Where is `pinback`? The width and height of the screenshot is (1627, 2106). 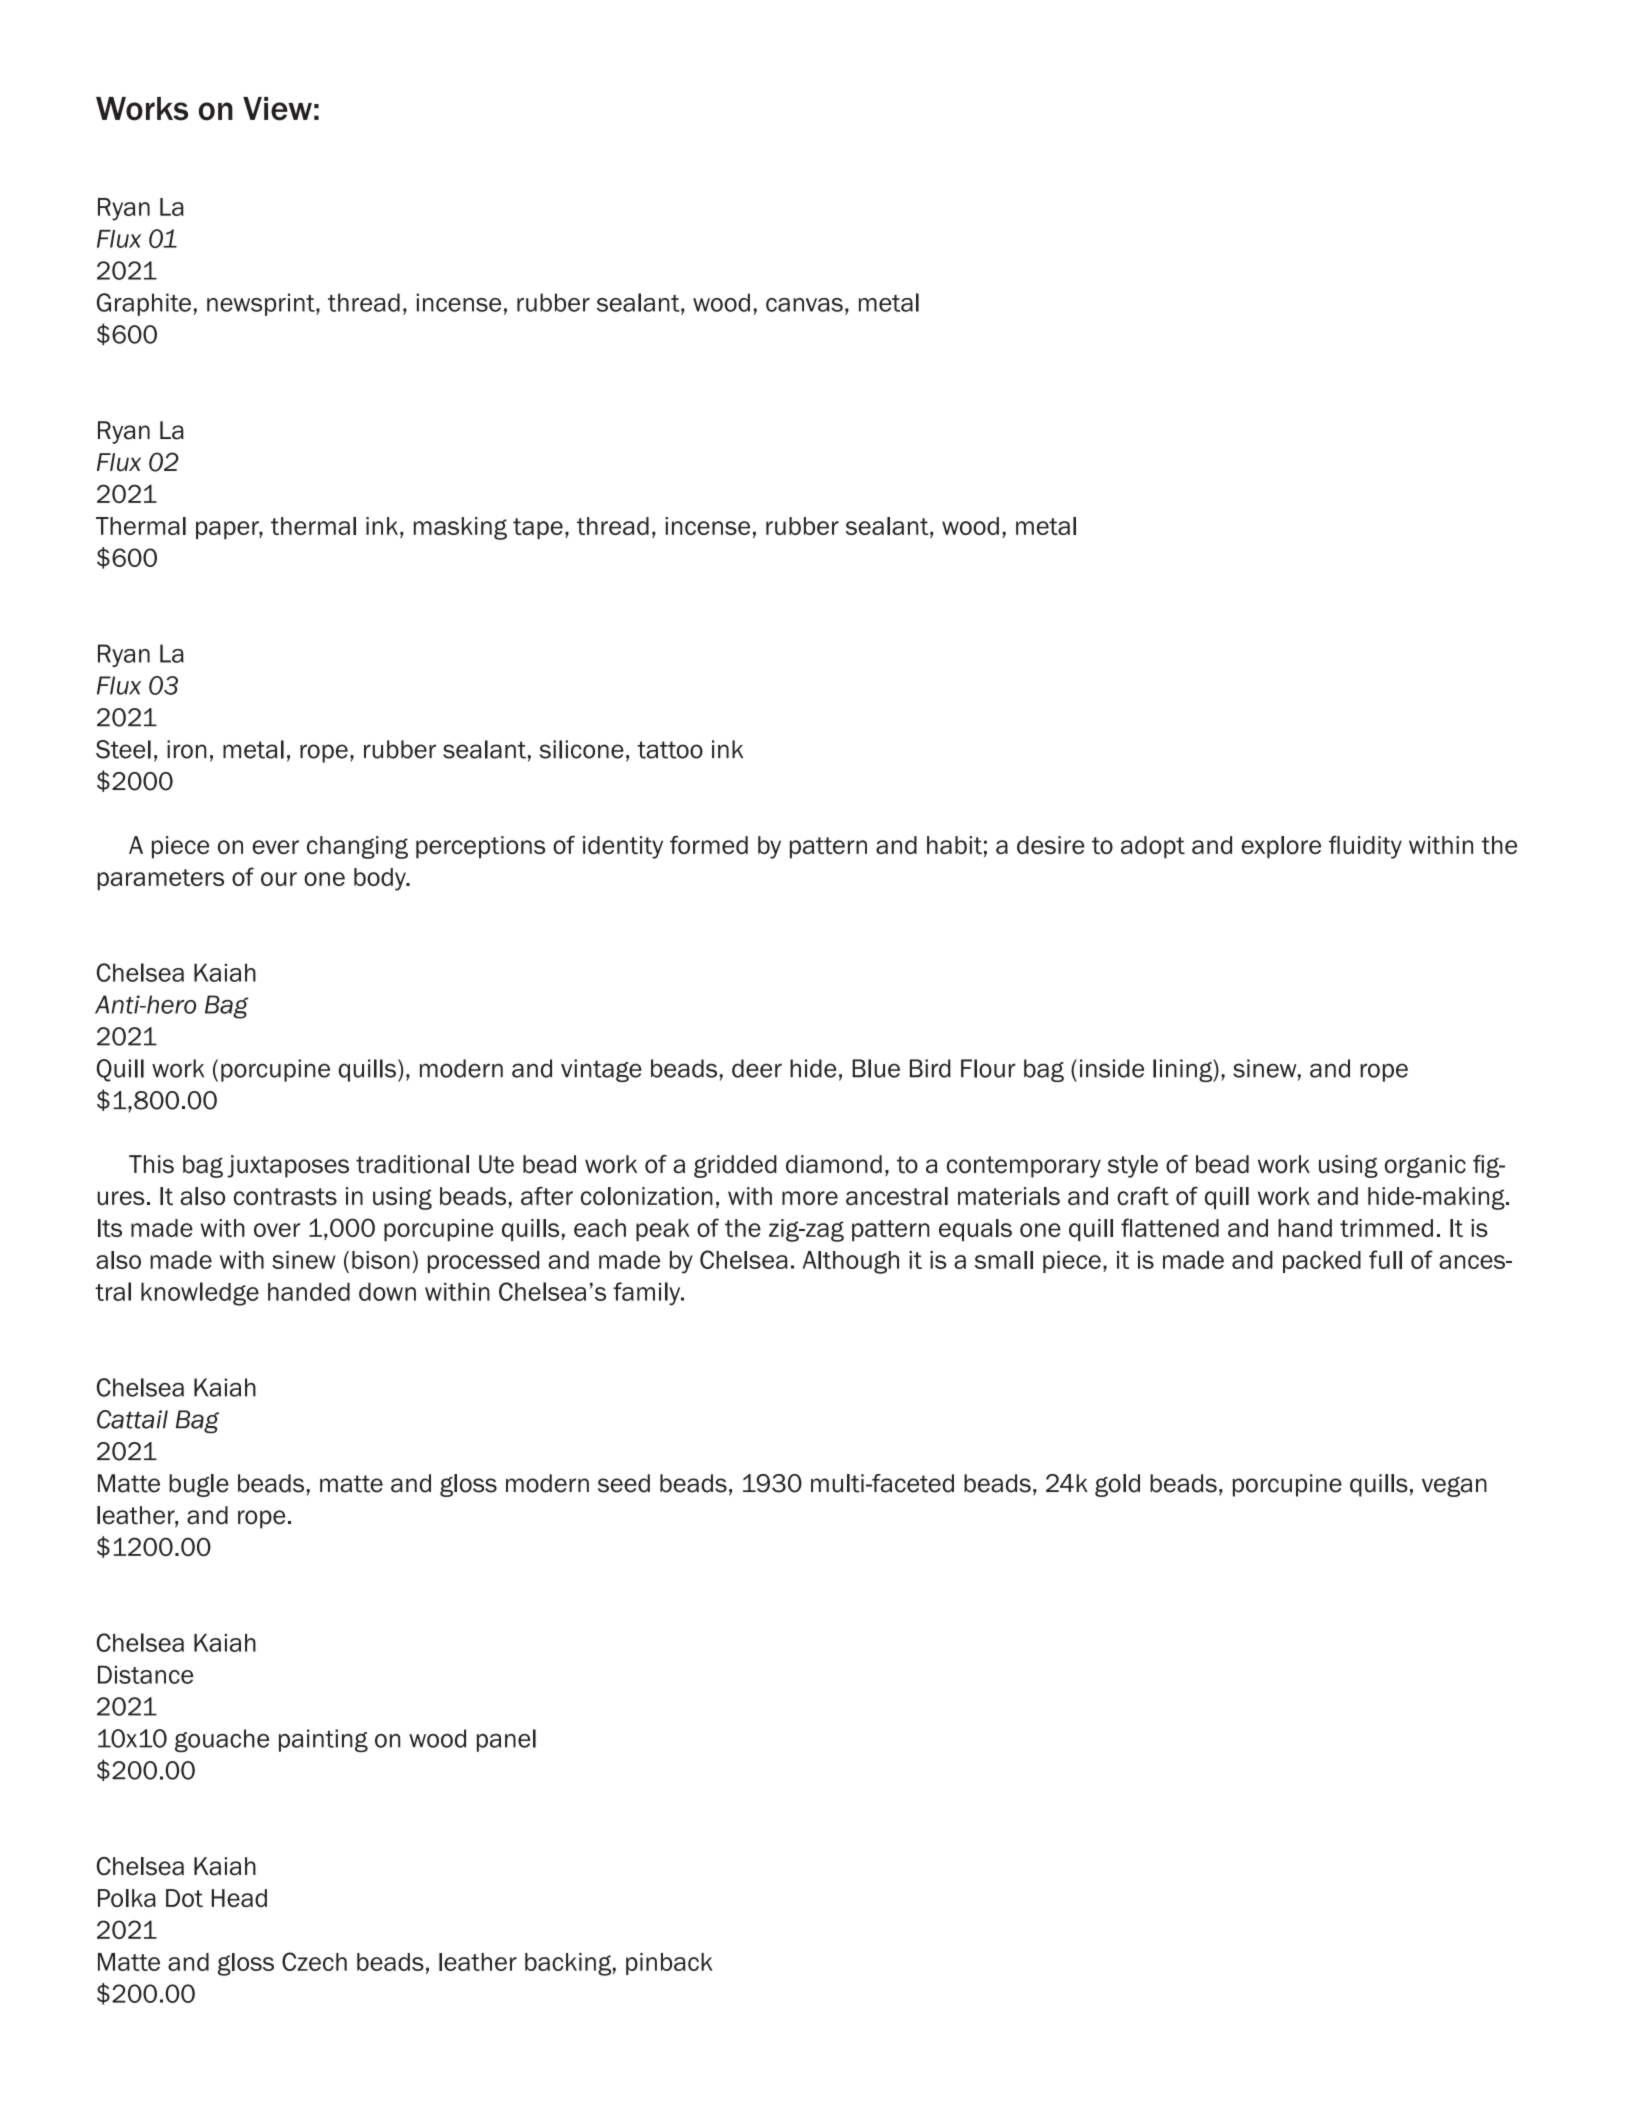 pinback is located at coordinates (669, 1964).
